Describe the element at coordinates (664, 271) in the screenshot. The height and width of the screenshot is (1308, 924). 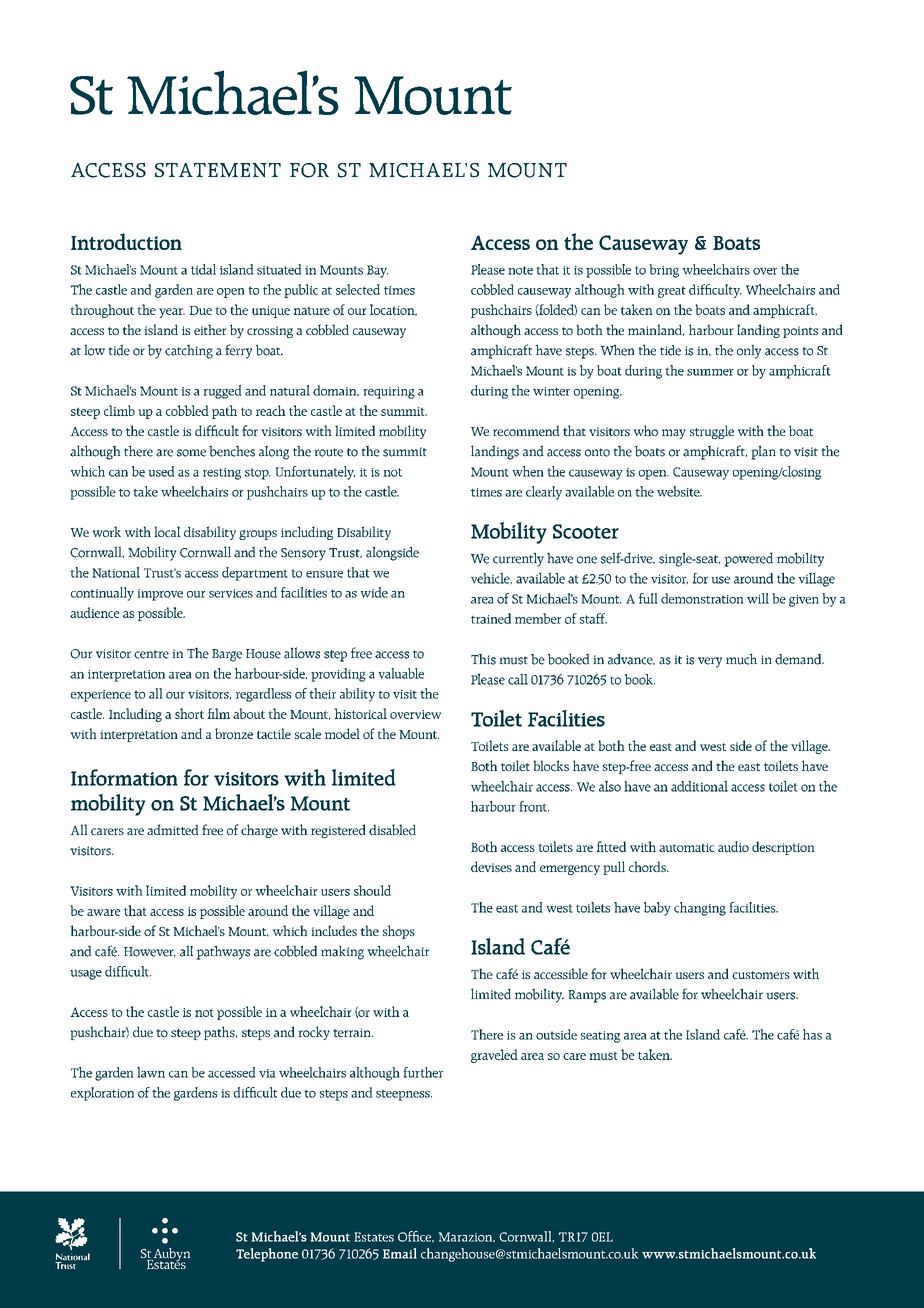
I see `bring` at that location.
